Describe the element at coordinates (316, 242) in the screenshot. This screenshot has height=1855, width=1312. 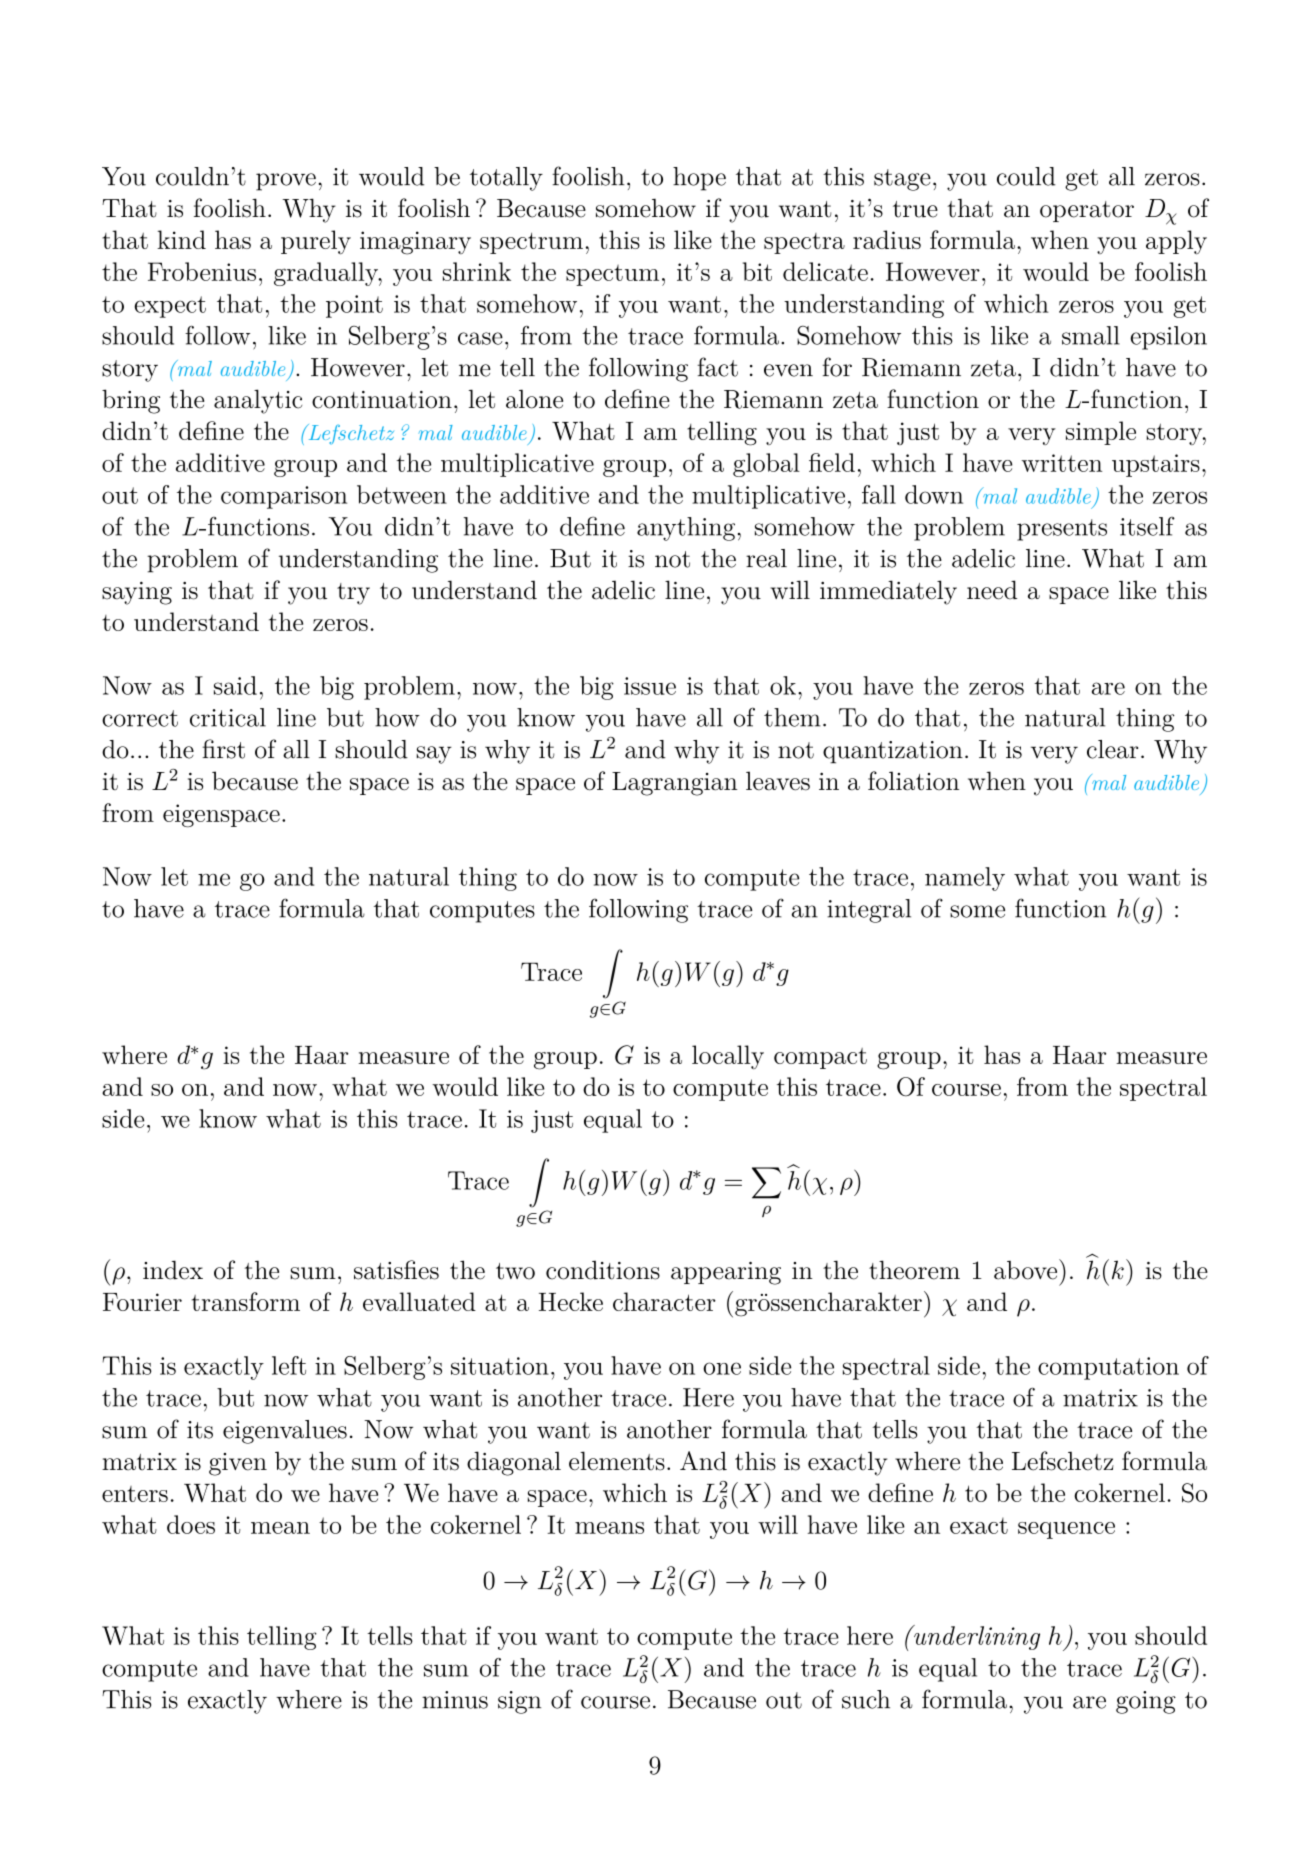
I see `purely` at that location.
